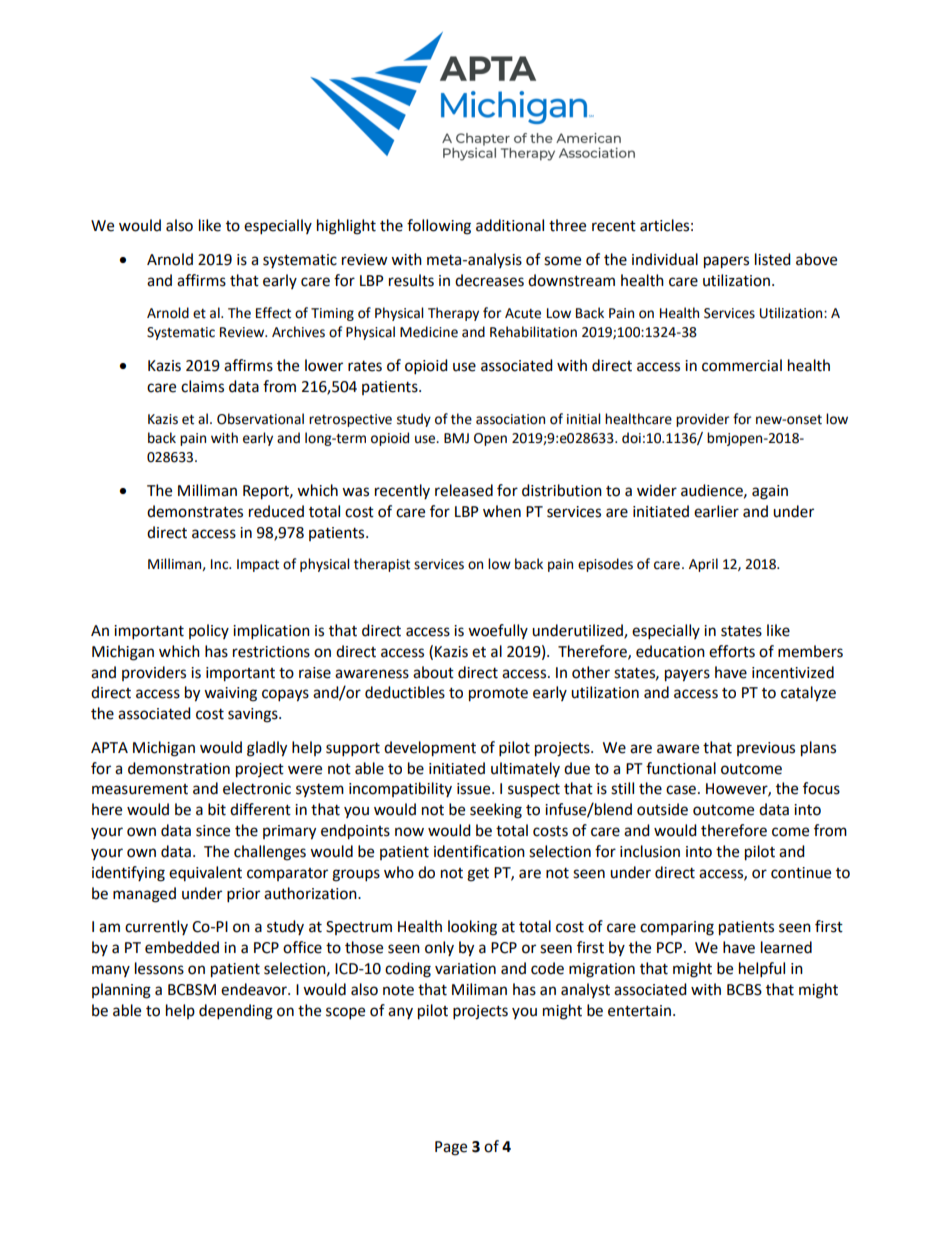 Image resolution: width=952 pixels, height=1233 pixels. I want to click on depending, so click(236, 1012).
